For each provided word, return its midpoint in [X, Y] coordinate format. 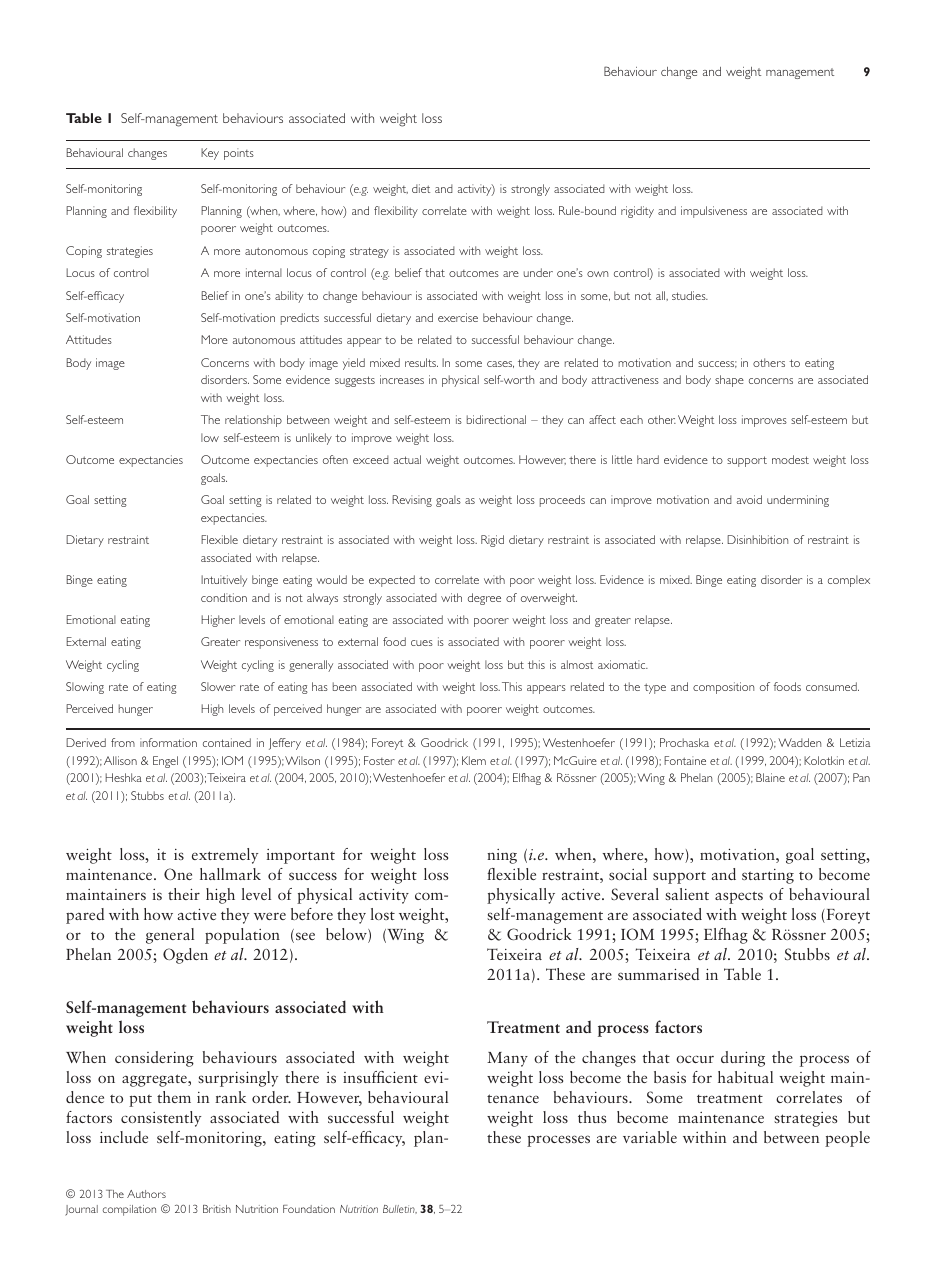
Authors [146, 1194]
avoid [749, 499]
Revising [412, 501]
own [597, 274]
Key [210, 154]
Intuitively [224, 581]
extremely [225, 856]
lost [383, 914]
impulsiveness [714, 212]
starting [768, 876]
